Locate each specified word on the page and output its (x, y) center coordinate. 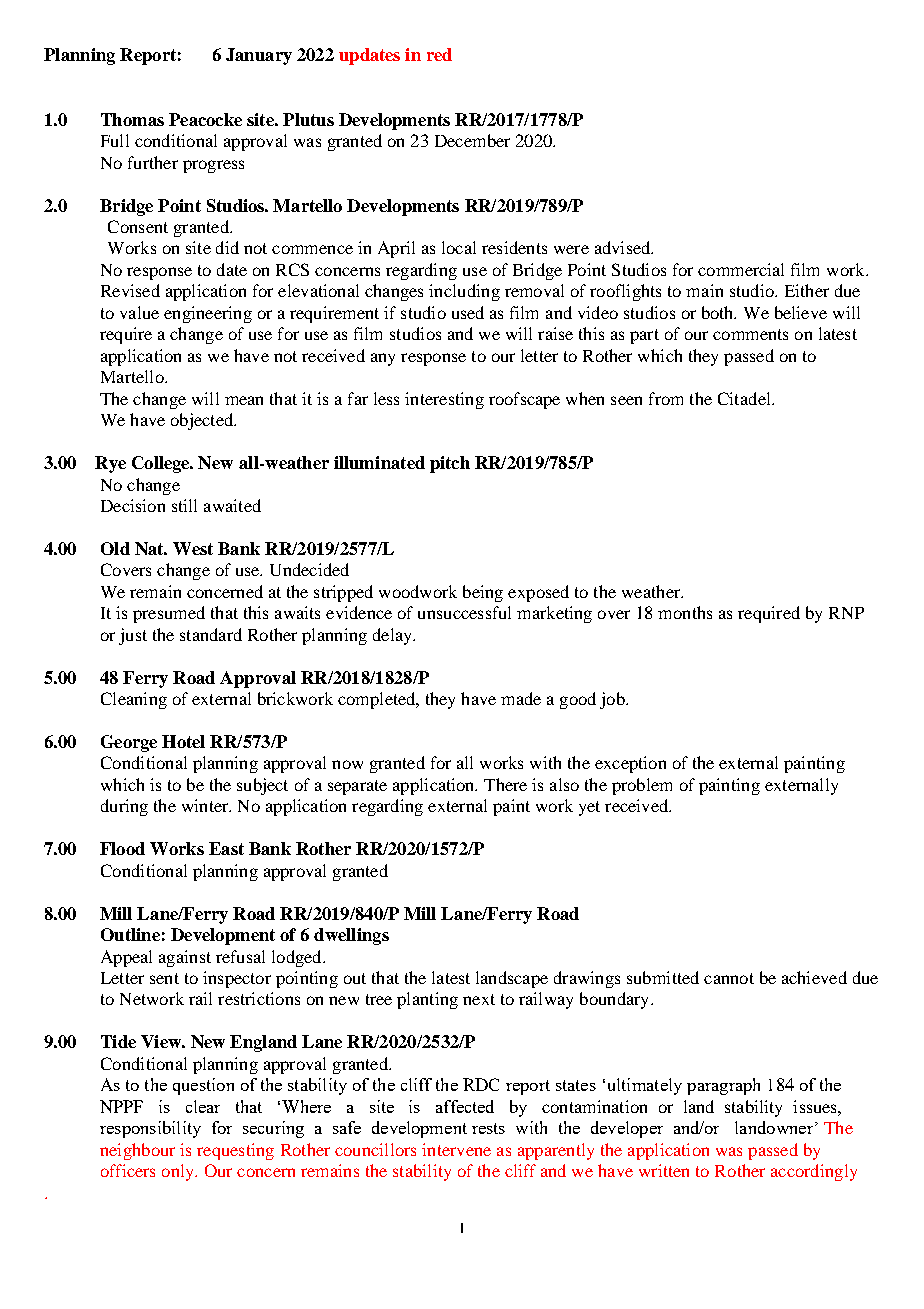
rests (488, 1128)
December (472, 140)
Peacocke (205, 119)
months (685, 612)
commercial (741, 269)
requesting (235, 1151)
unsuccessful (464, 612)
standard (211, 634)
